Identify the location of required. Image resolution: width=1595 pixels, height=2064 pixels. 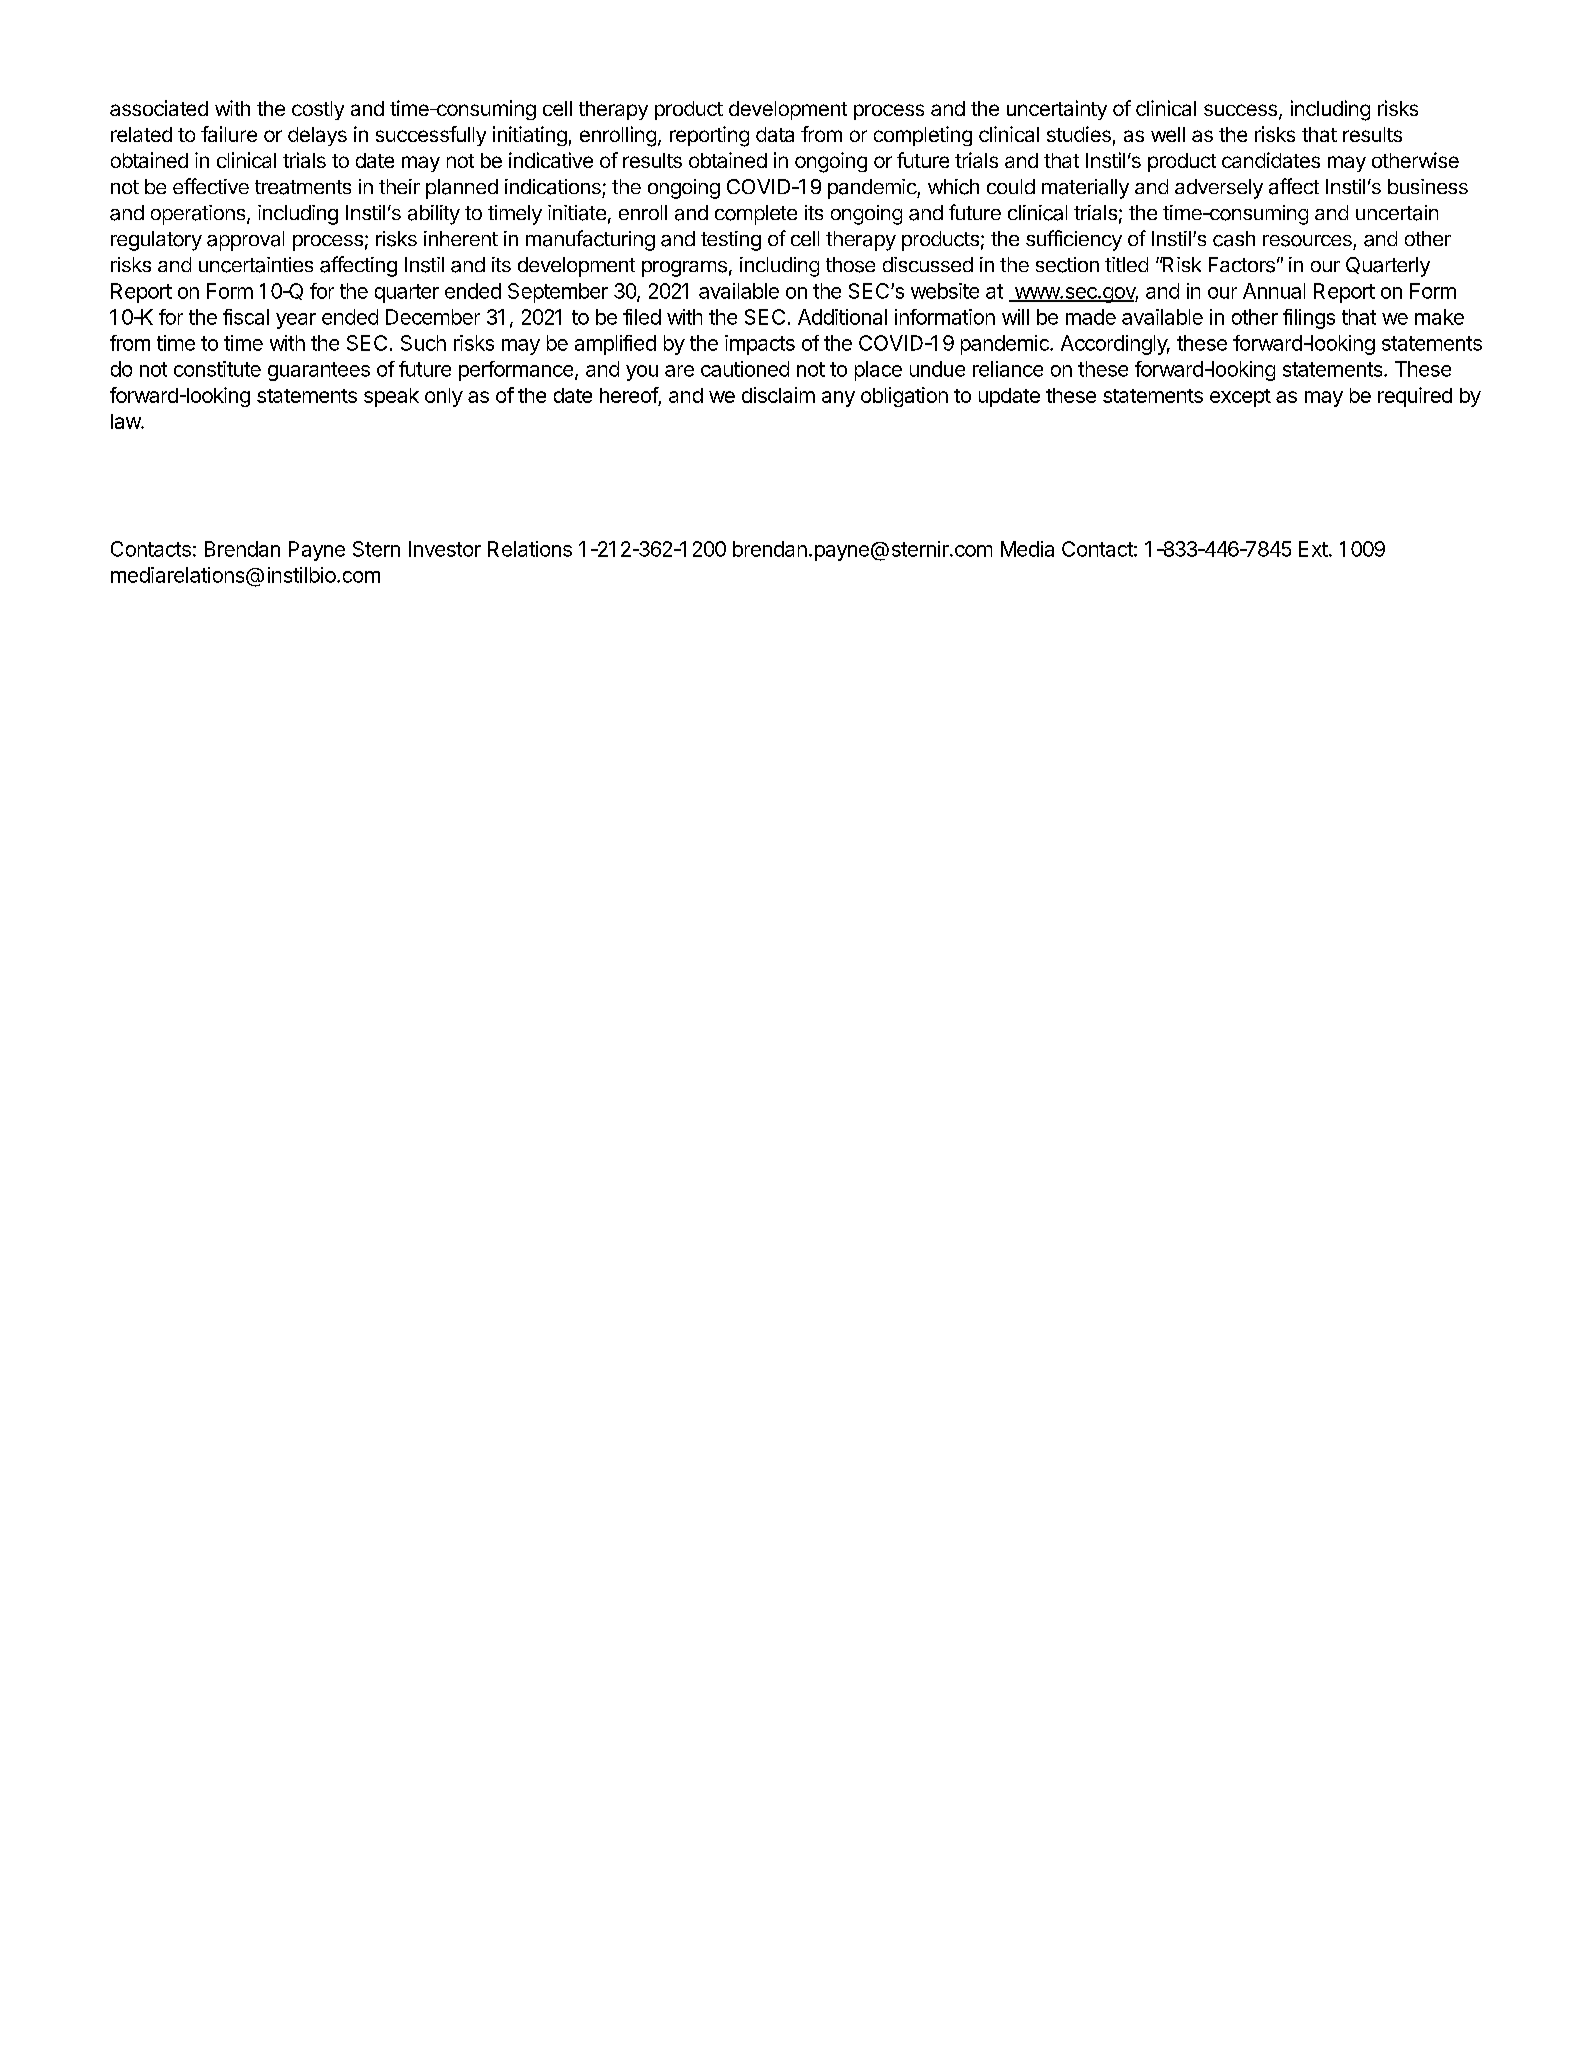
(1415, 397).
